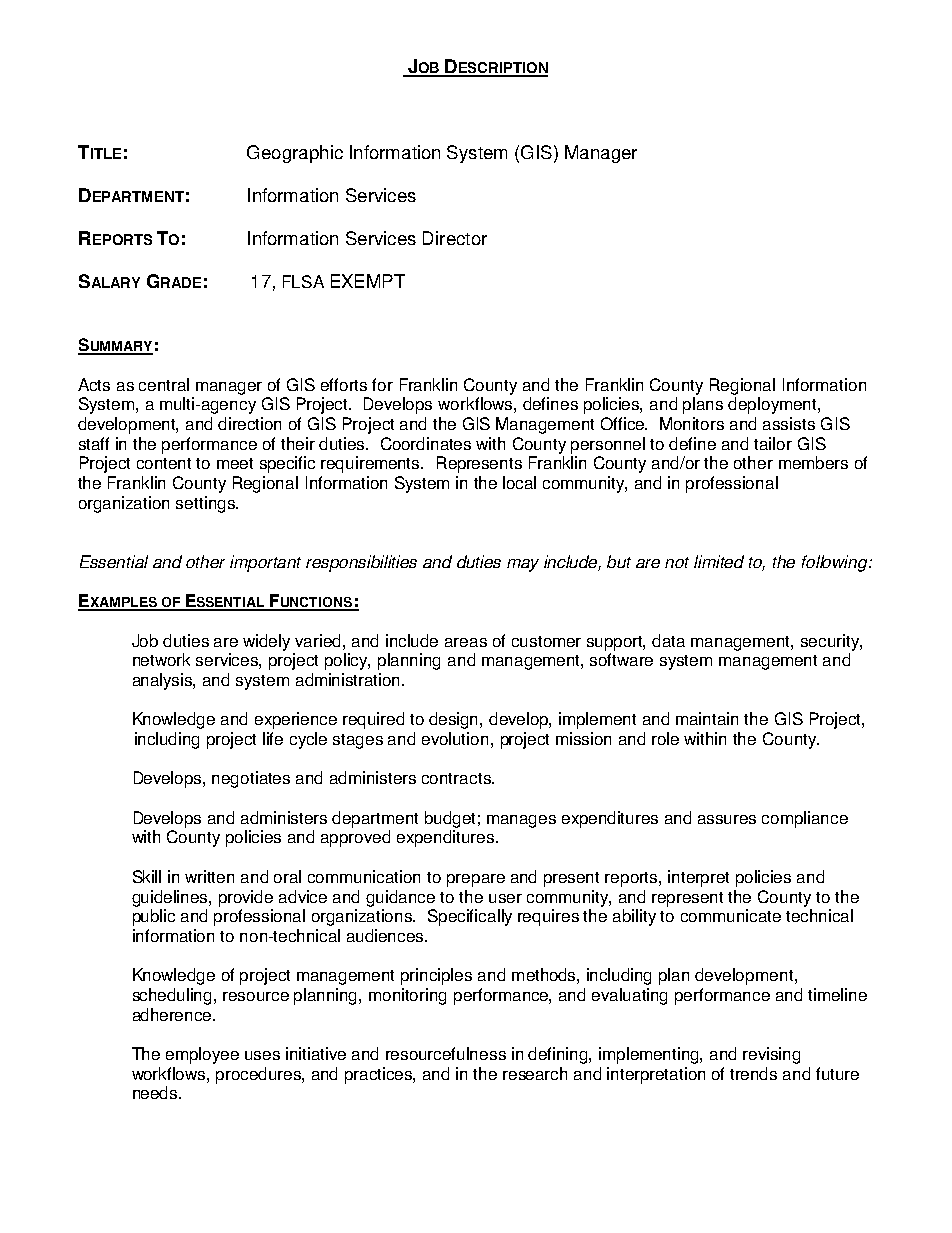 The height and width of the document is (1233, 952). I want to click on Director, so click(455, 238).
